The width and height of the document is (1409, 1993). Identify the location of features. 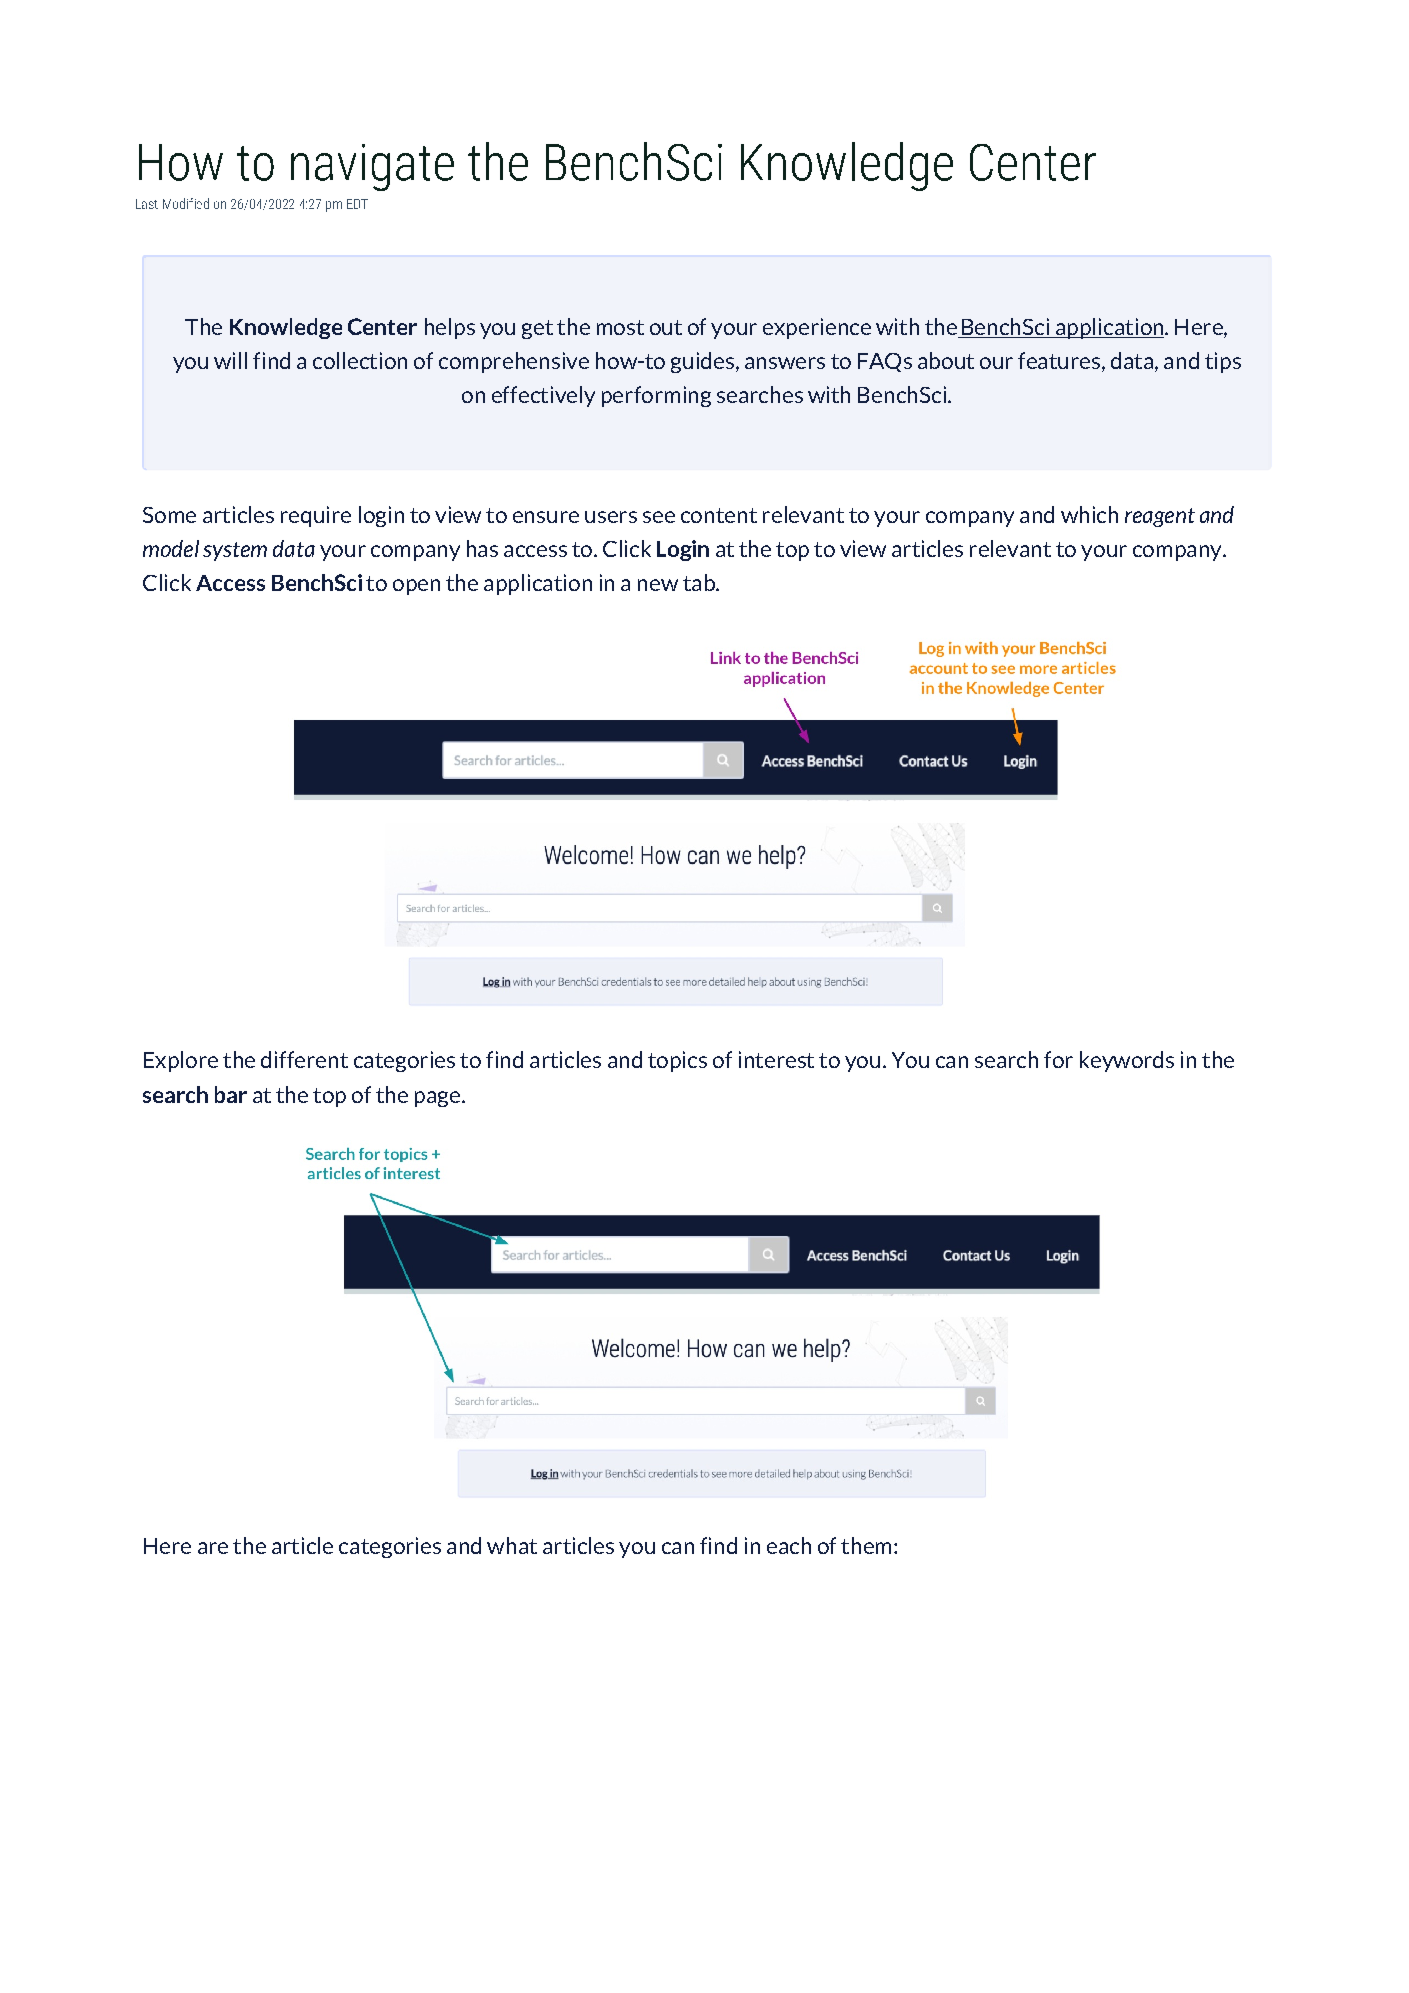
(1059, 360).
